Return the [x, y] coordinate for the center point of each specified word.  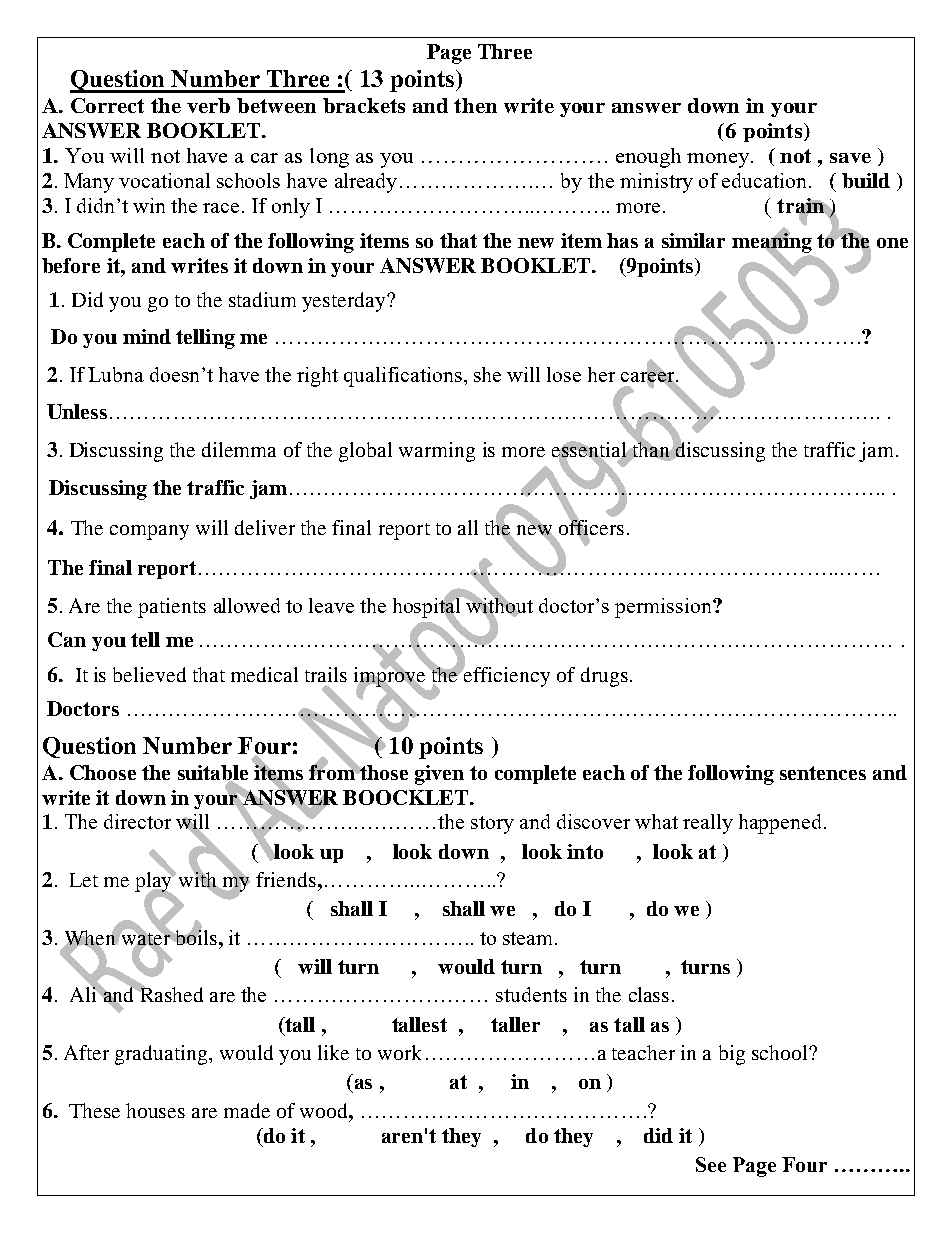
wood [325, 1110]
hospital [428, 607]
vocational [164, 180]
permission [664, 608]
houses [155, 1110]
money [719, 160]
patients [172, 608]
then [475, 105]
